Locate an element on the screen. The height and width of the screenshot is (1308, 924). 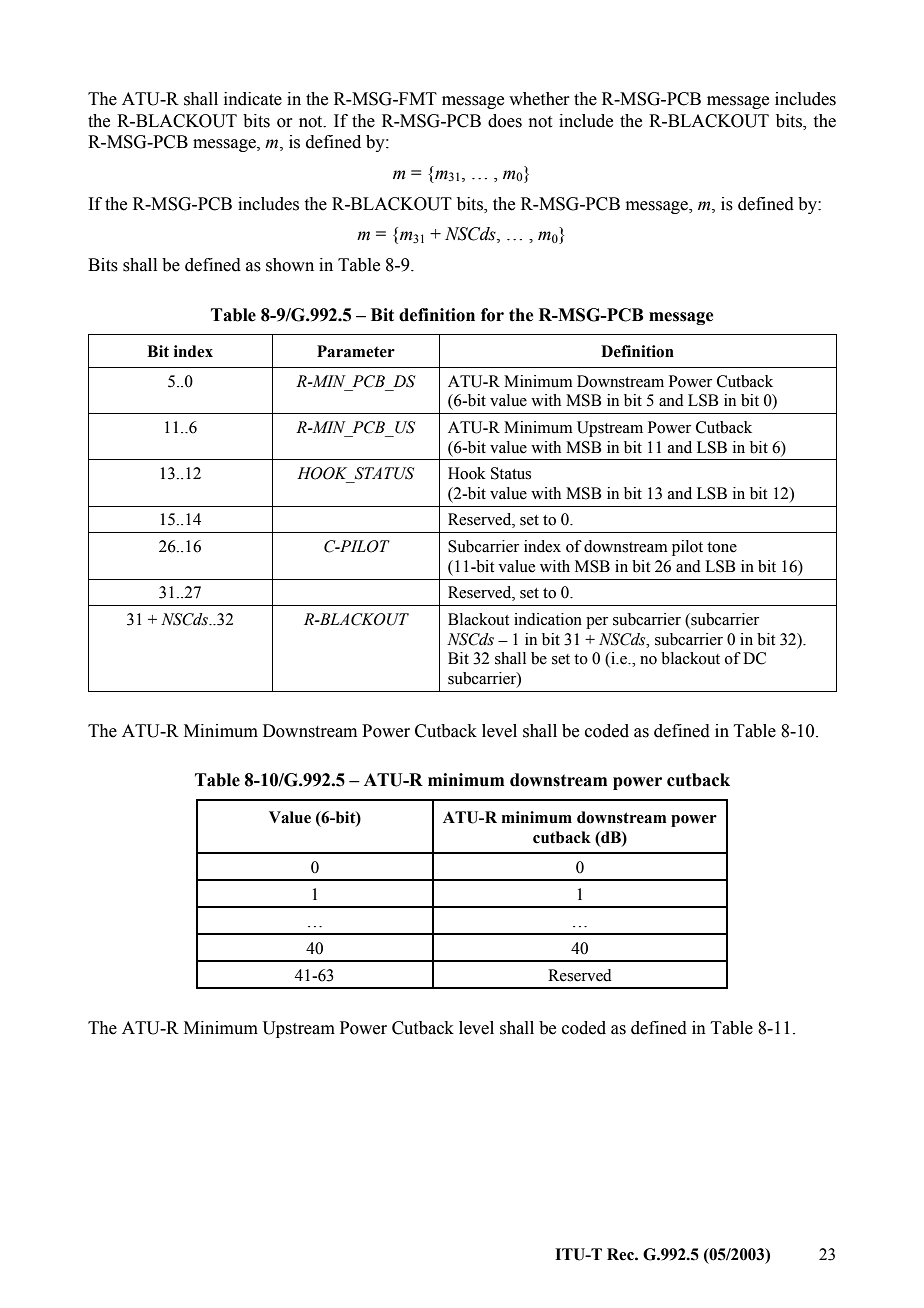
indicate is located at coordinates (253, 99).
